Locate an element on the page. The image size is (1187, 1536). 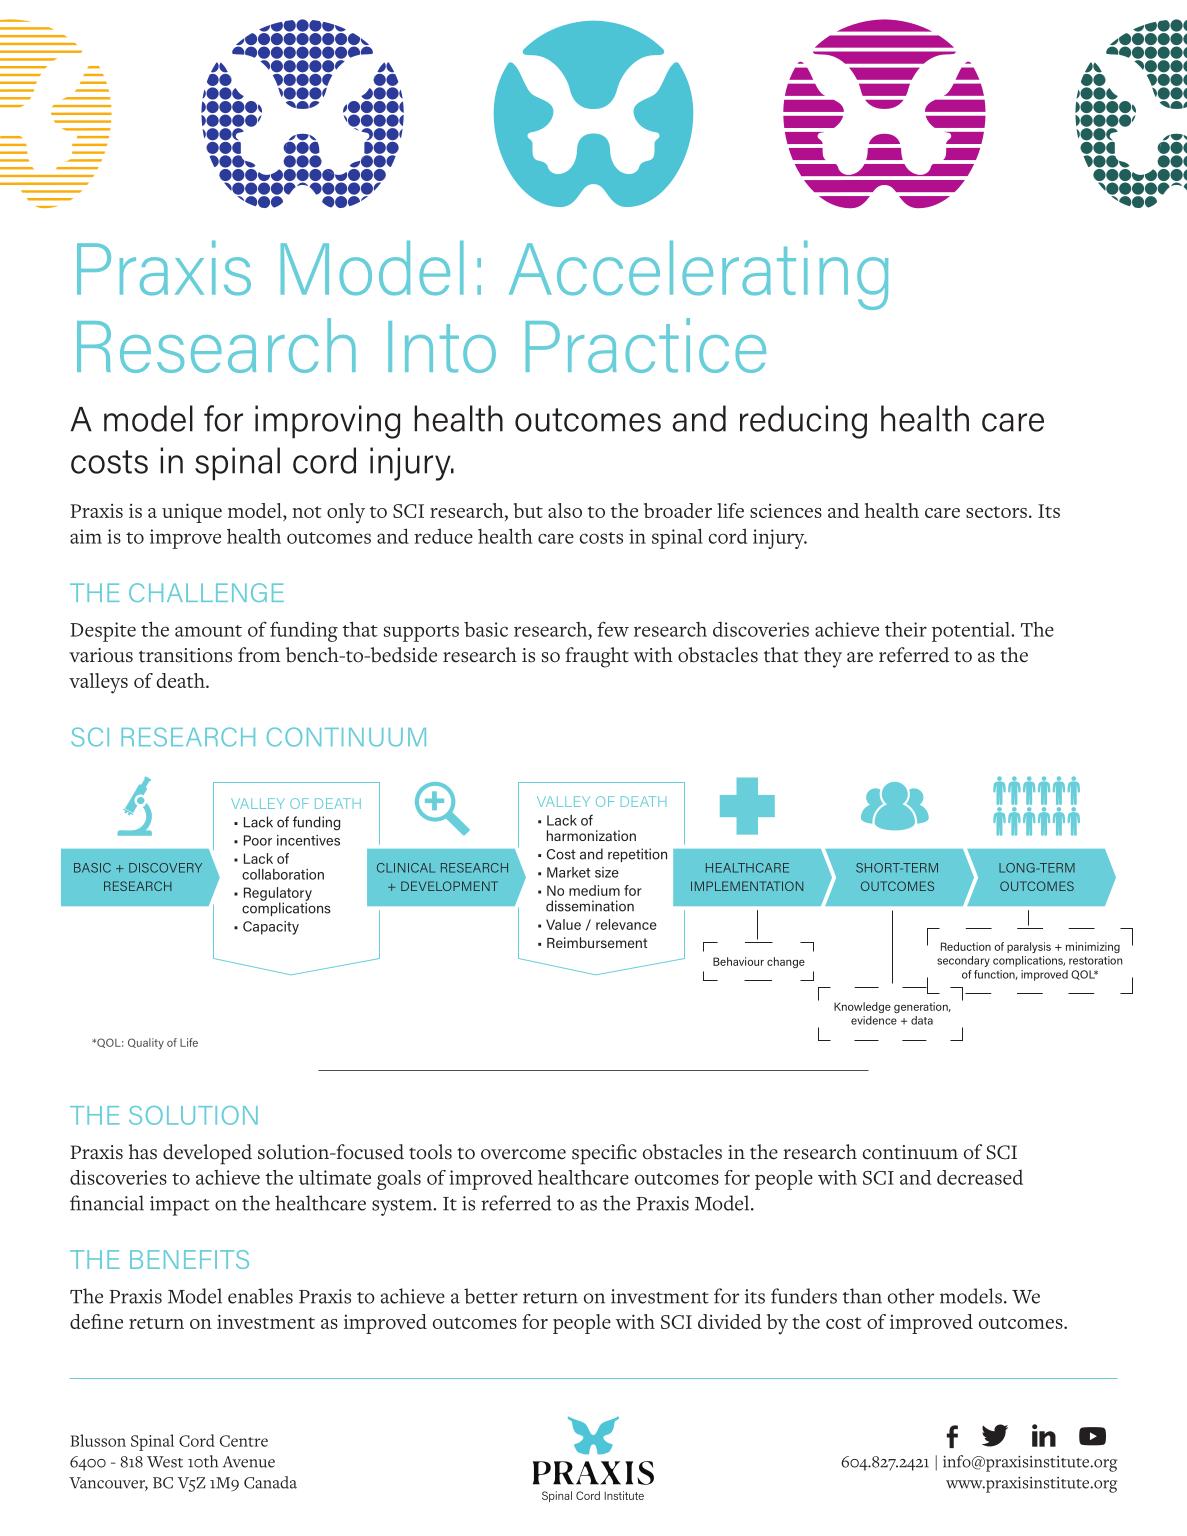
divided is located at coordinates (730, 1321).
